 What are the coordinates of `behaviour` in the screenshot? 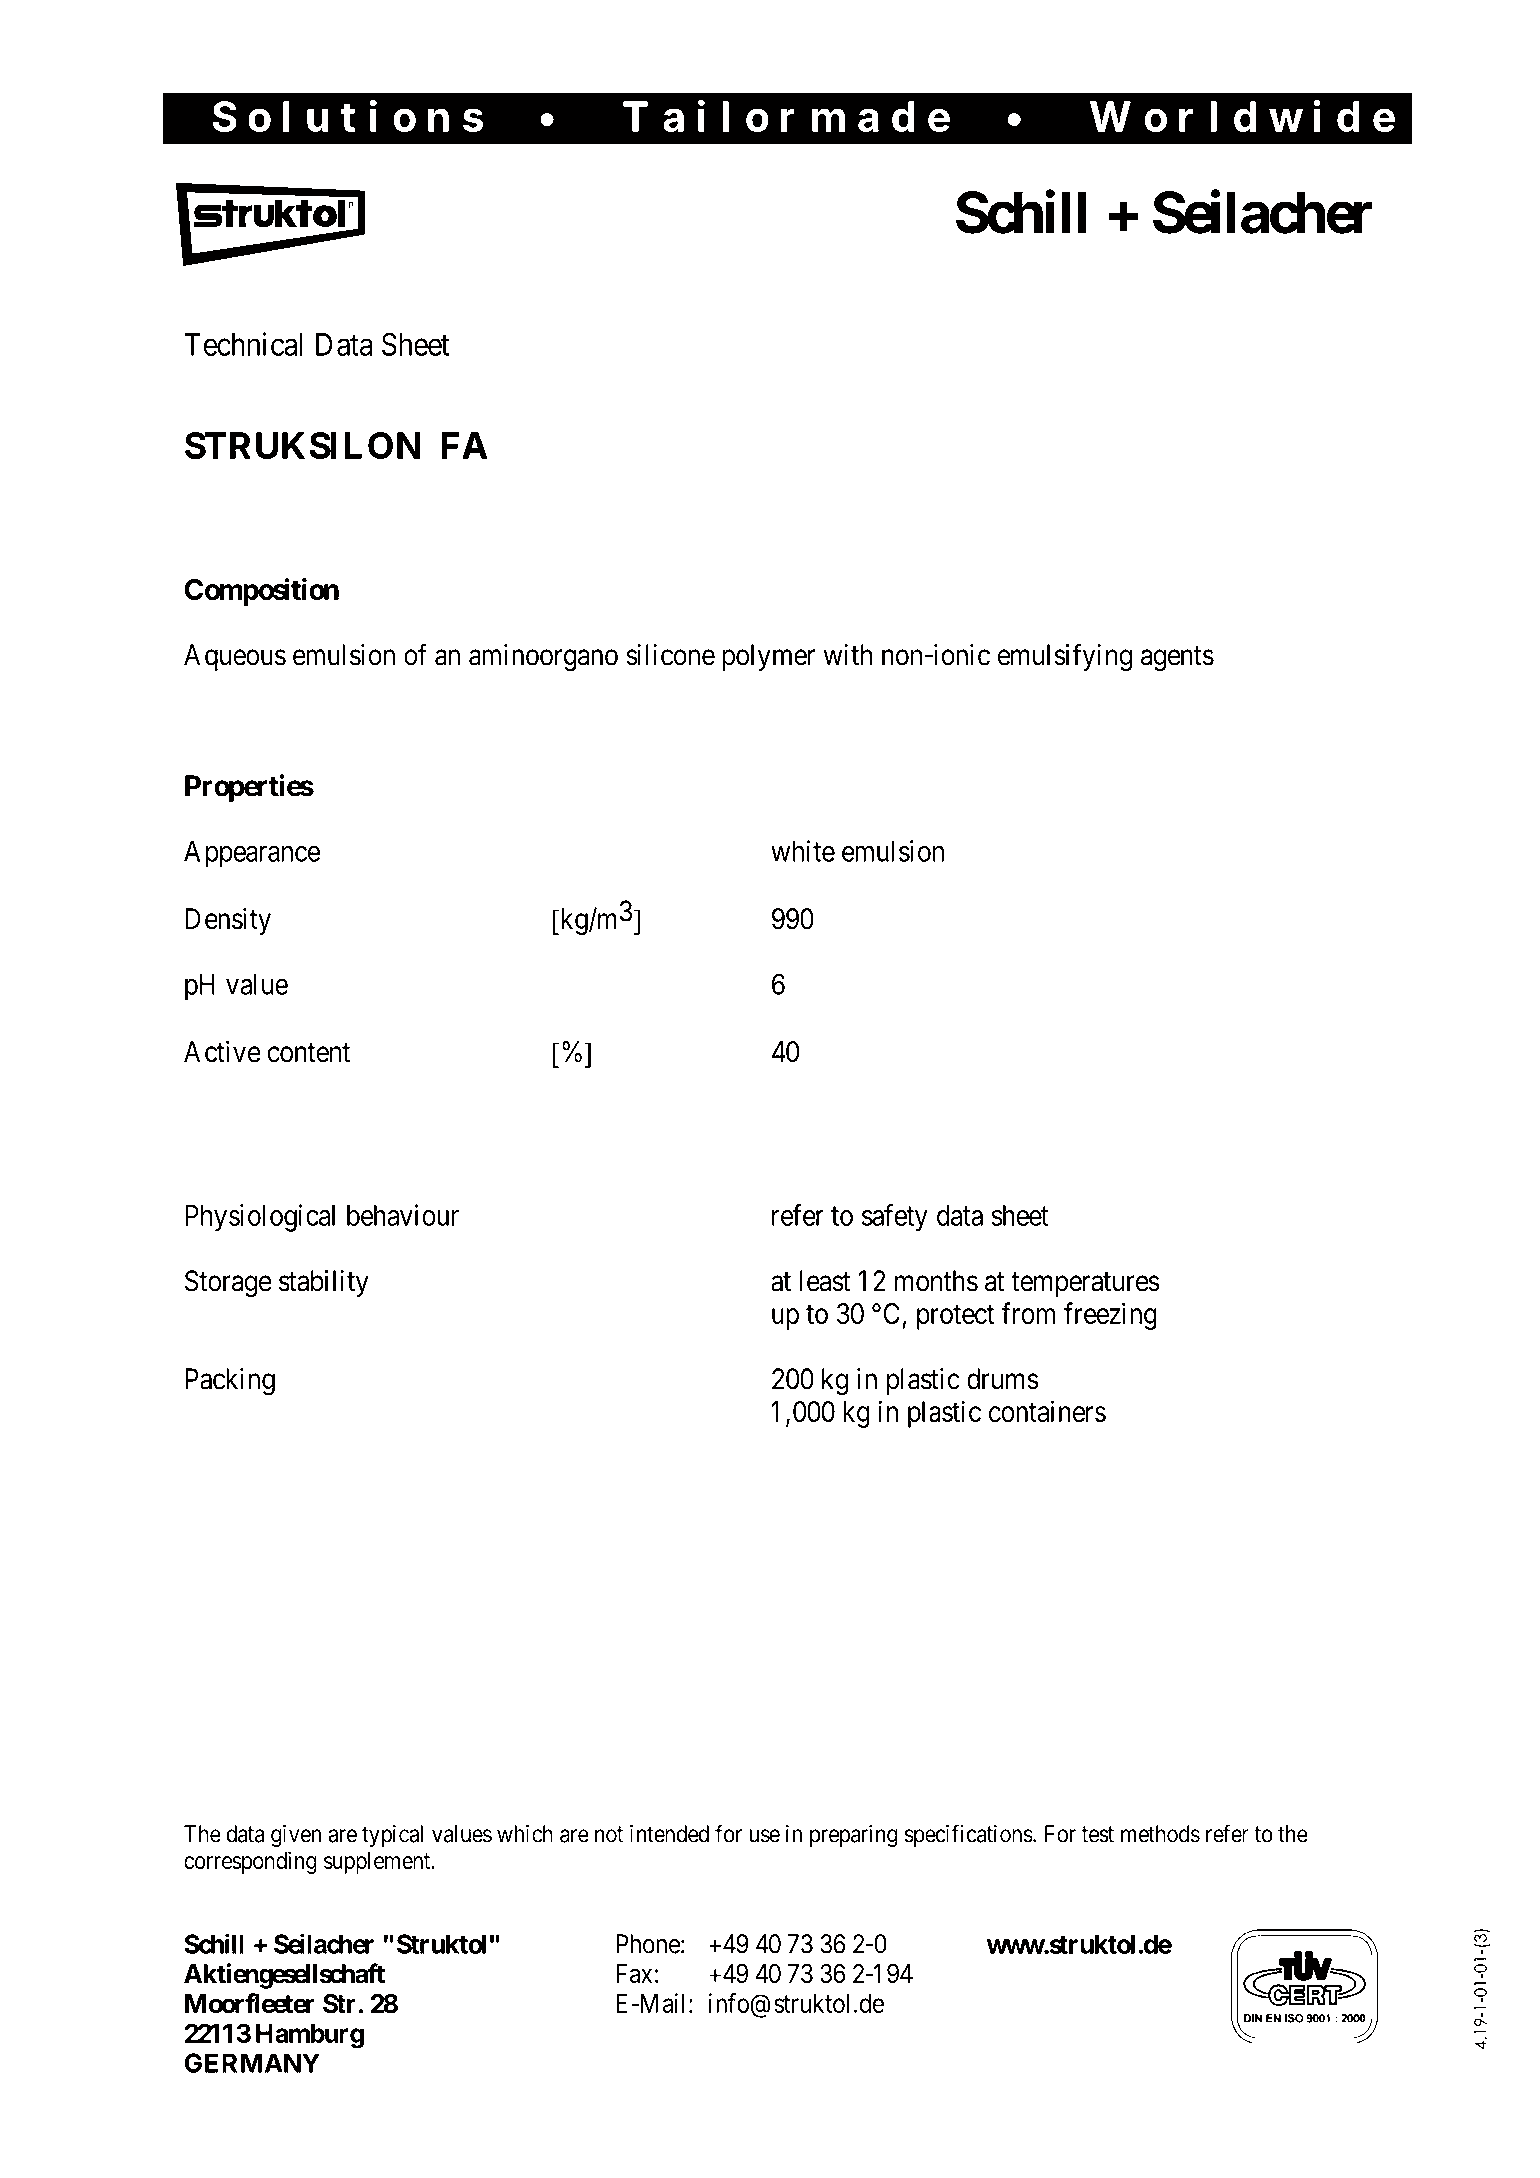 It's located at (403, 1215).
